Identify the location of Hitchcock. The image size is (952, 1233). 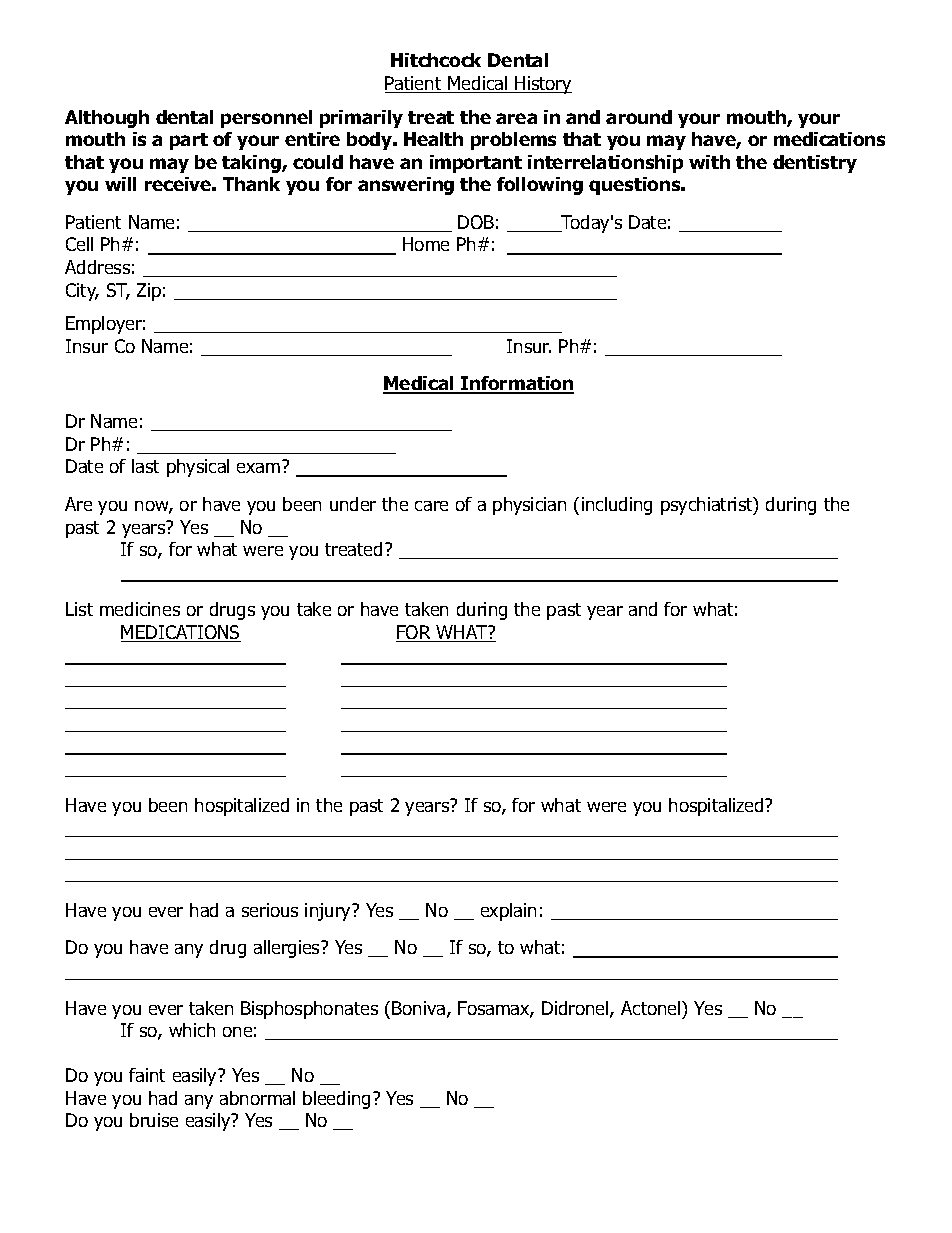
(436, 60).
